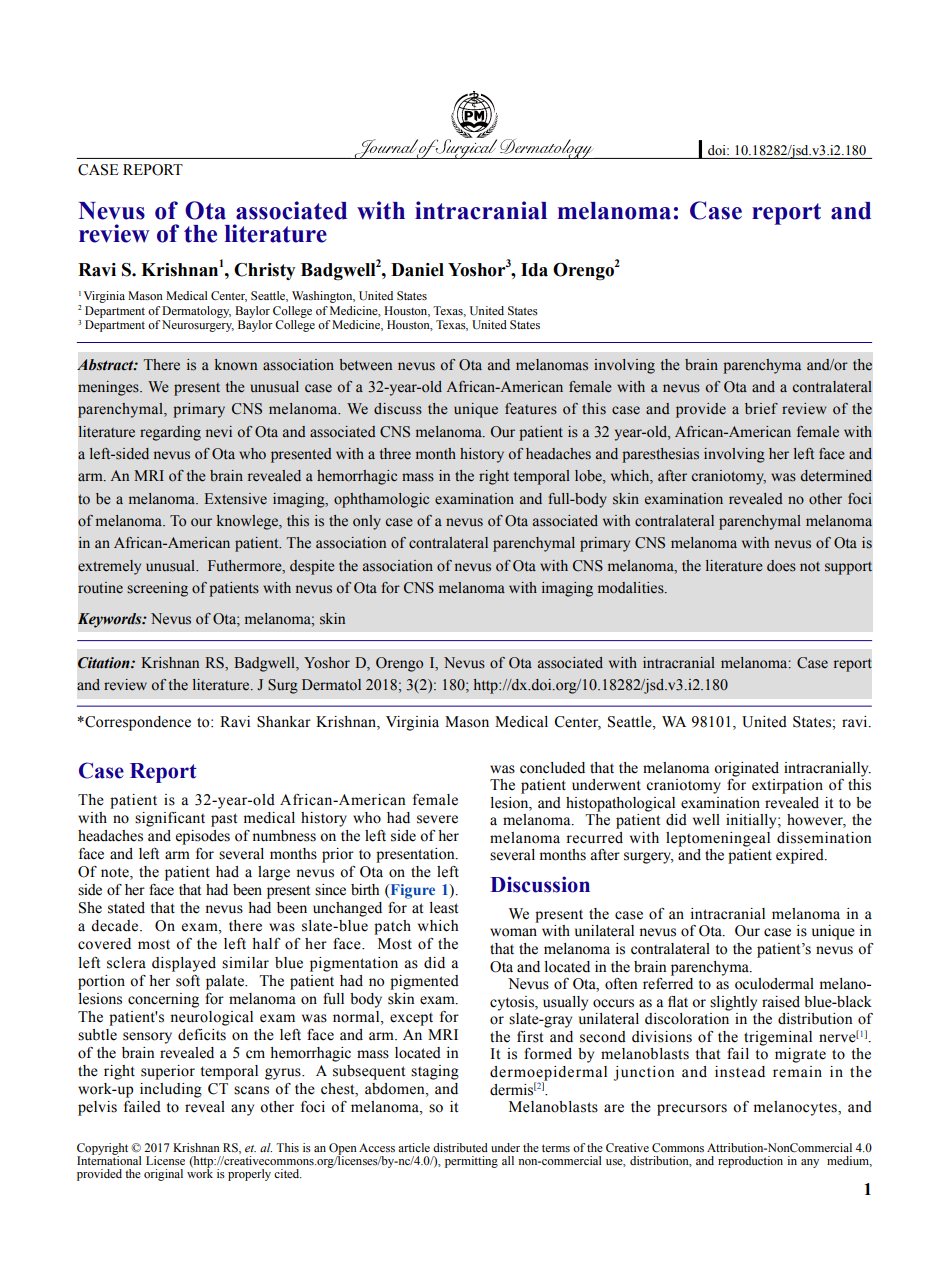 Image resolution: width=949 pixels, height=1288 pixels. Describe the element at coordinates (437, 819) in the image. I see `severe` at that location.
